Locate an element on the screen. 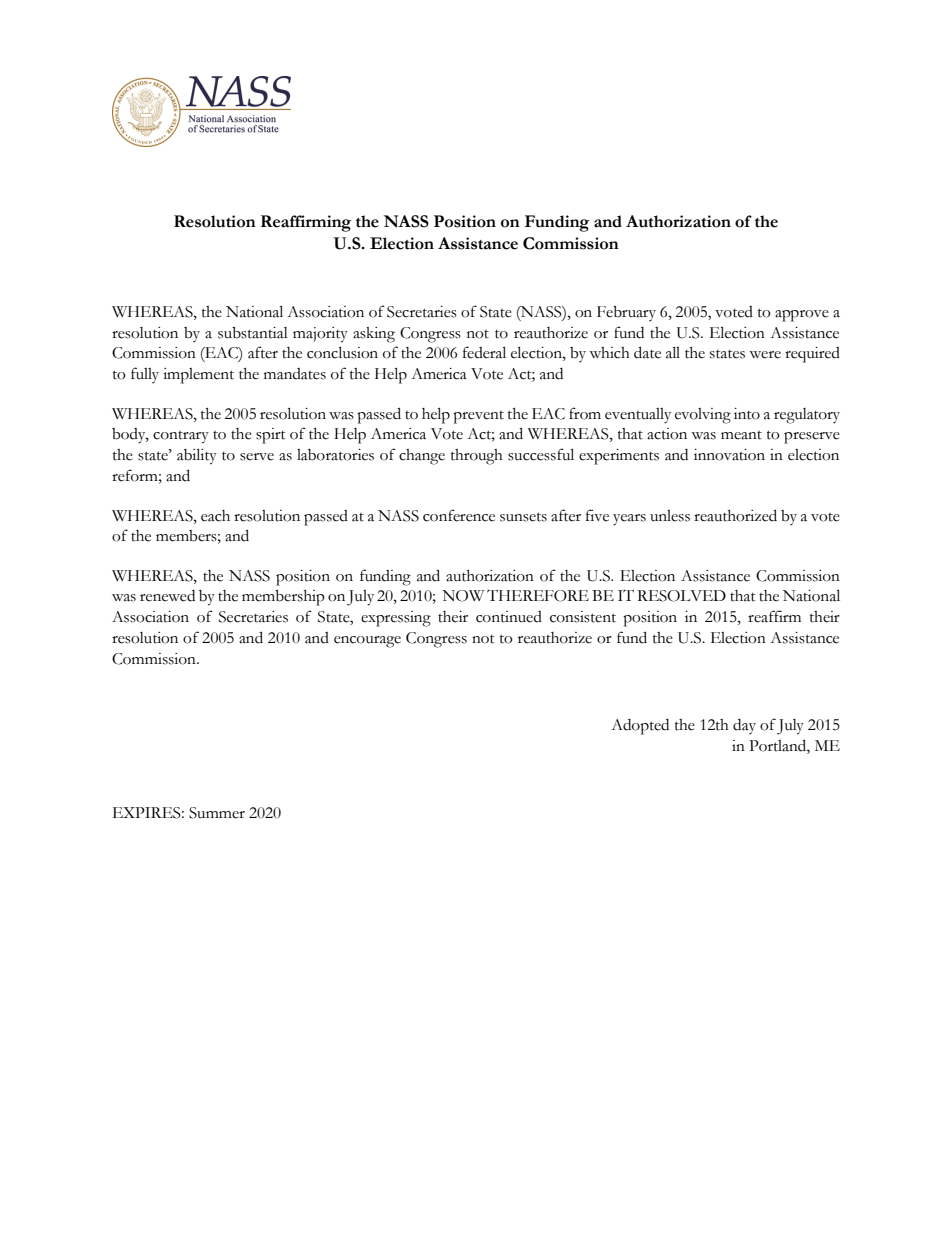 This screenshot has width=952, height=1233. federal is located at coordinates (484, 352).
